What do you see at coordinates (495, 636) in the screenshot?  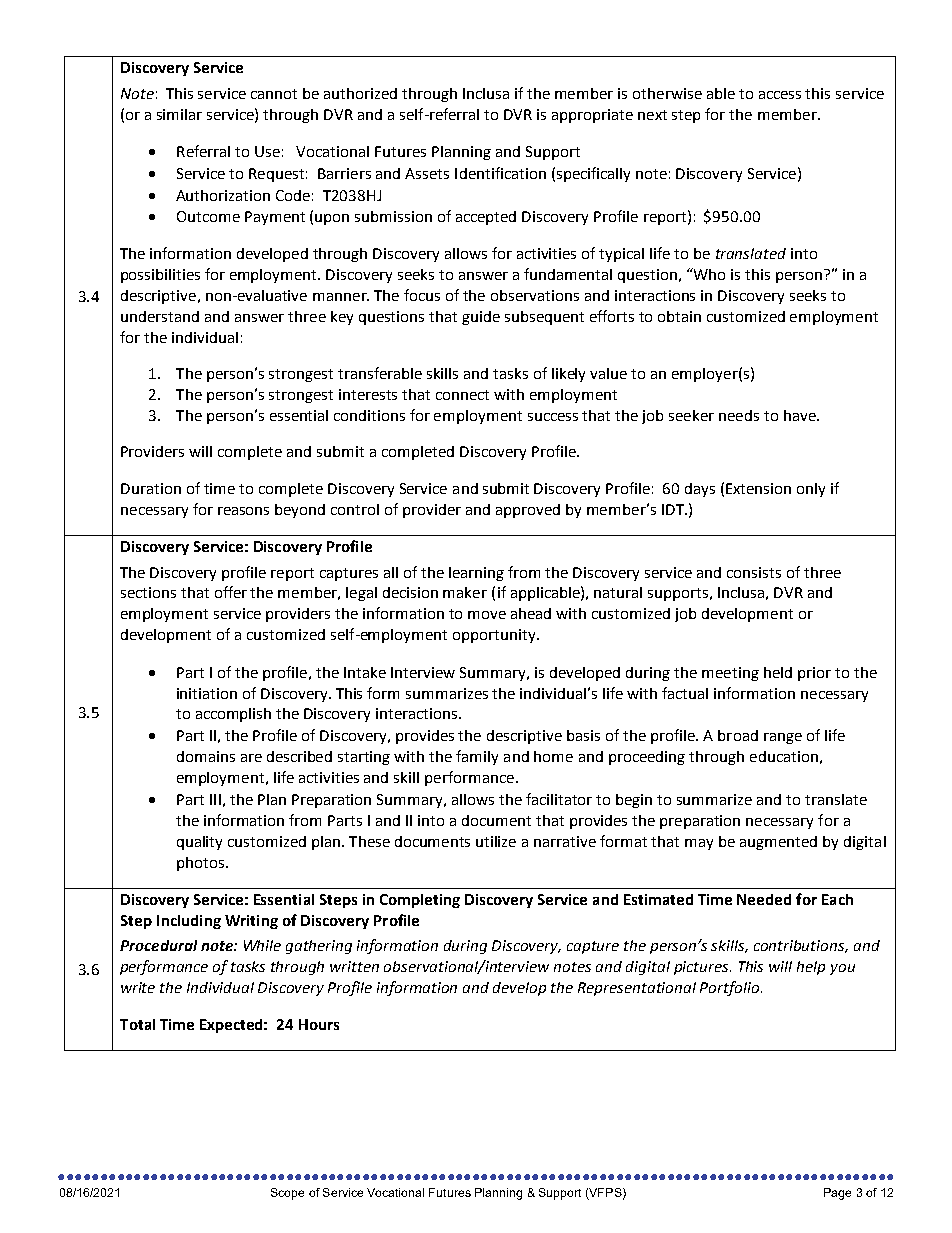 I see `opportunity` at bounding box center [495, 636].
